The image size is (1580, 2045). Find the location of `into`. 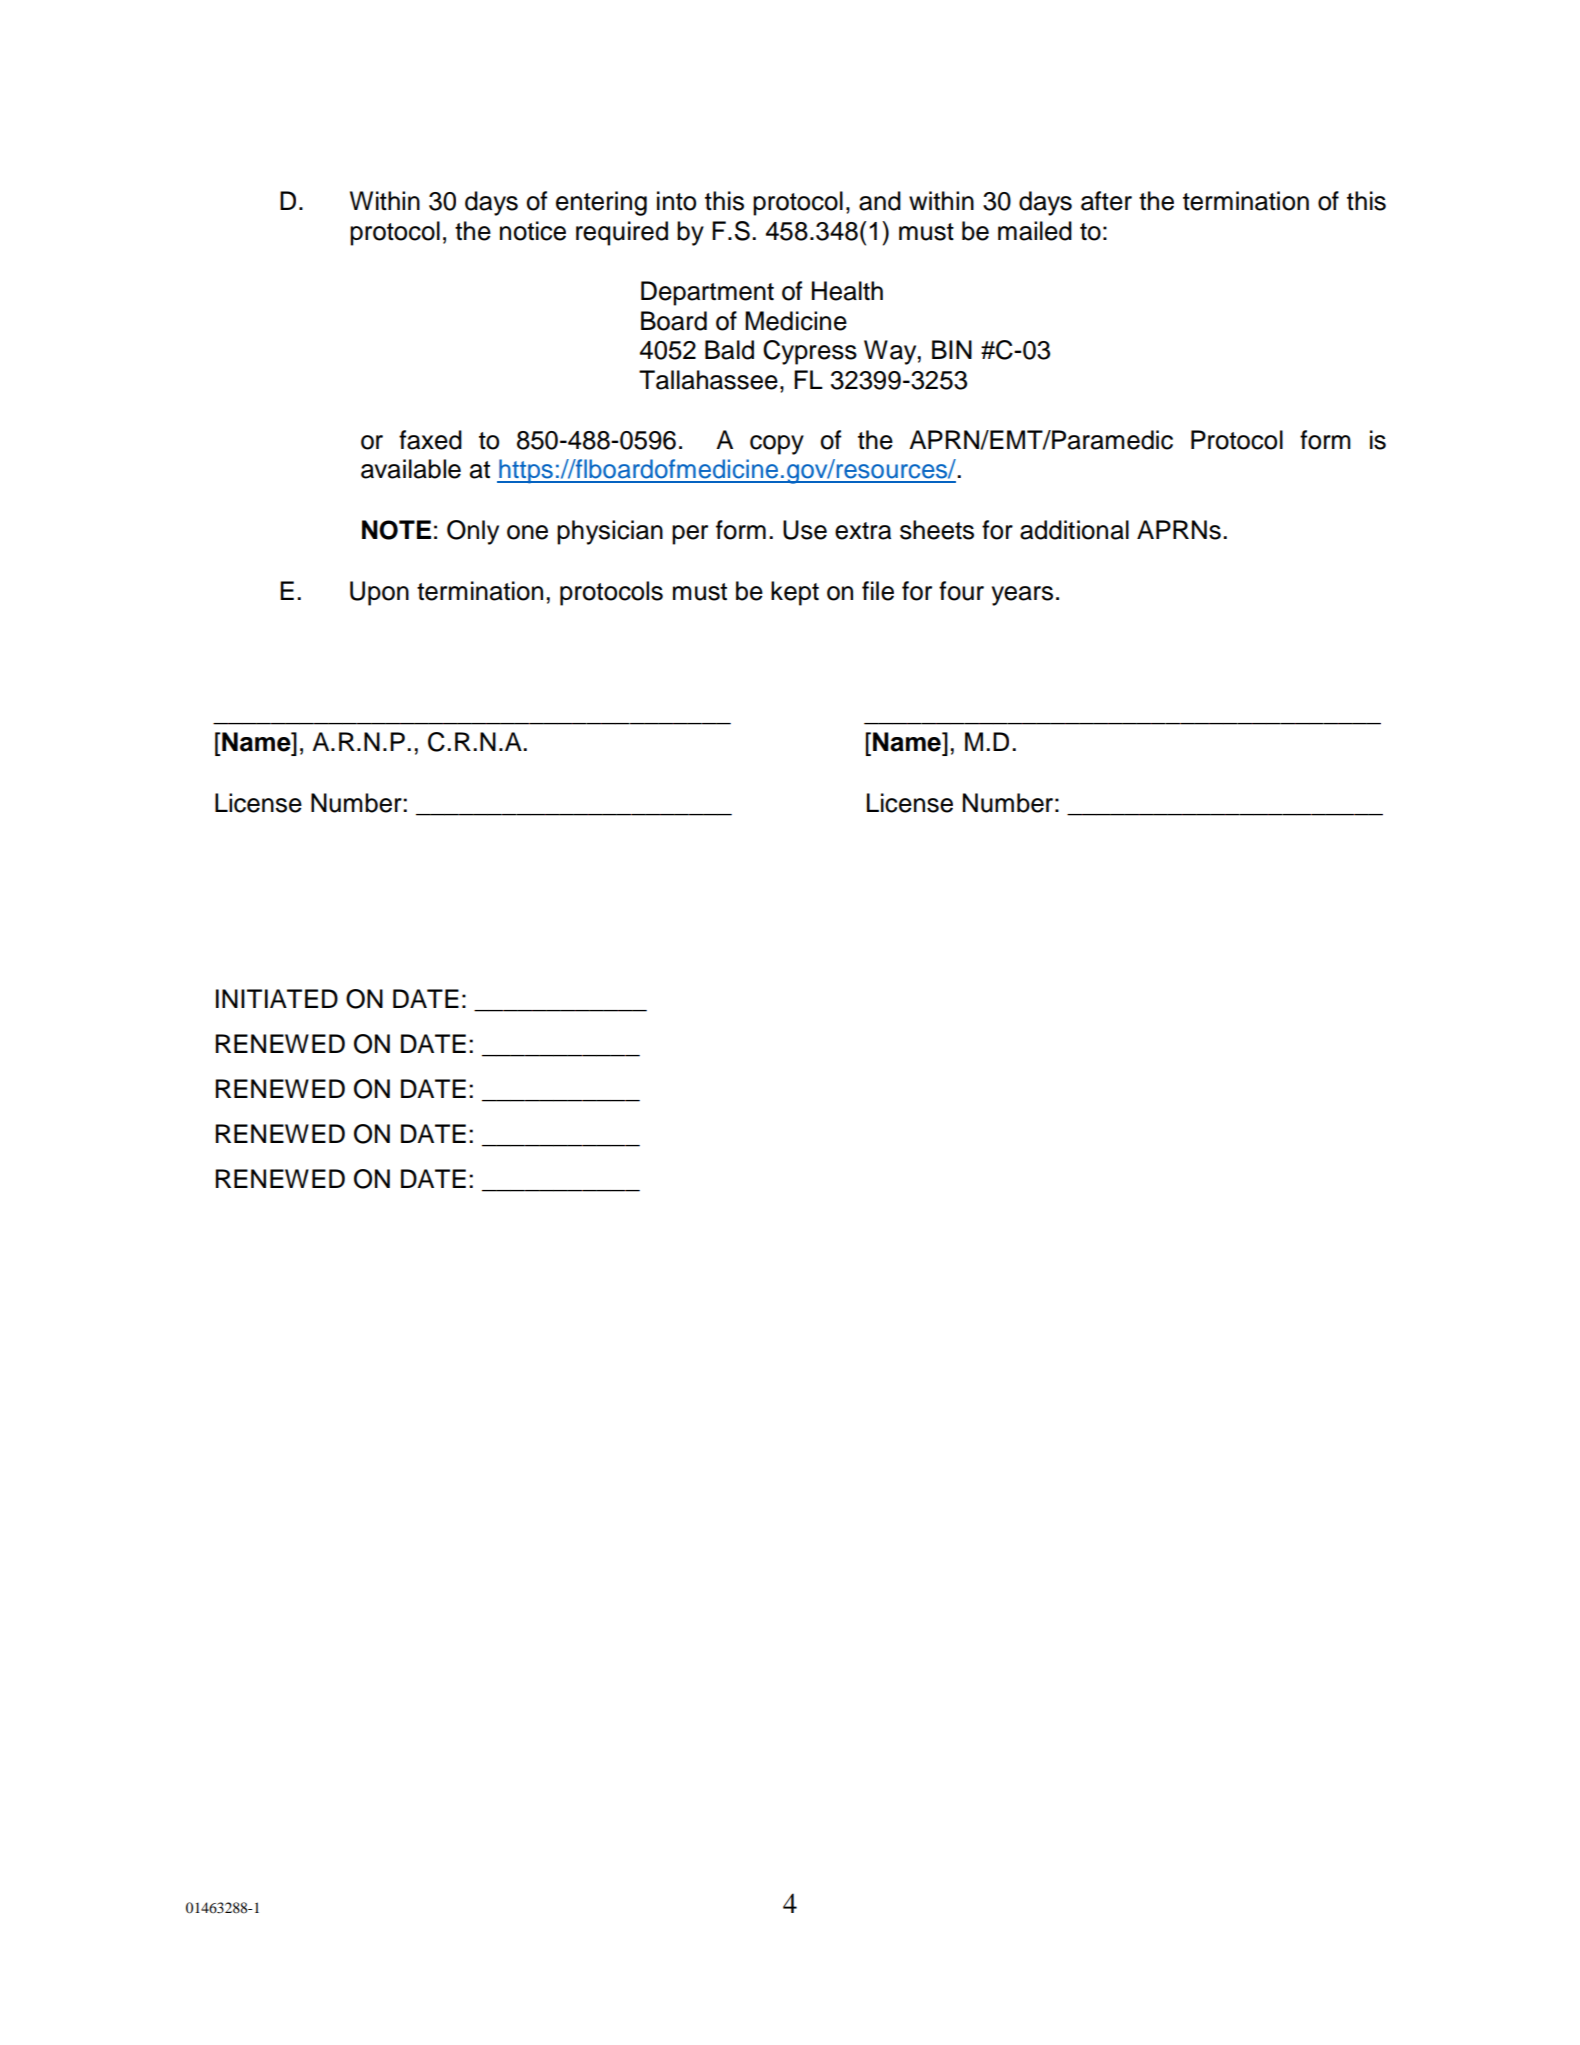

into is located at coordinates (676, 201).
